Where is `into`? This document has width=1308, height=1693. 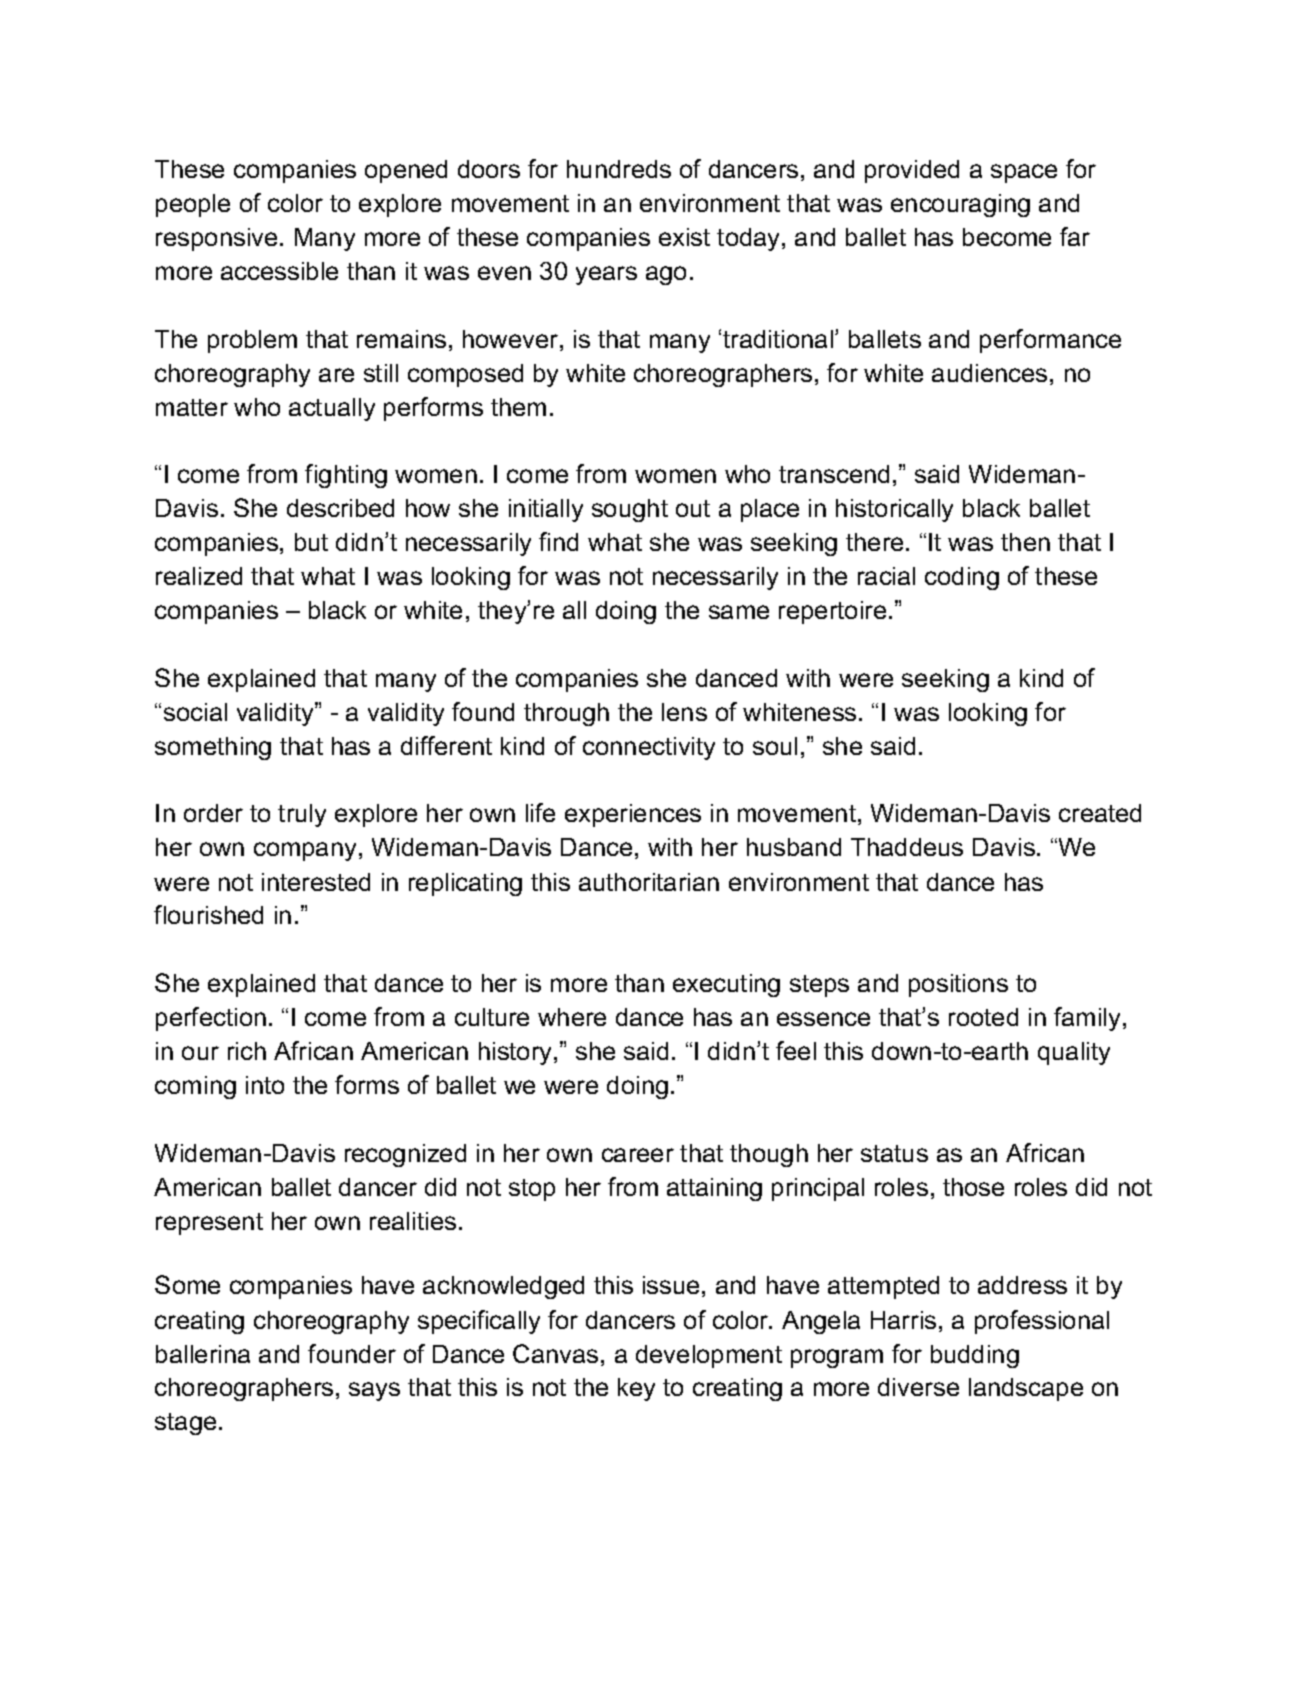 into is located at coordinates (265, 1085).
